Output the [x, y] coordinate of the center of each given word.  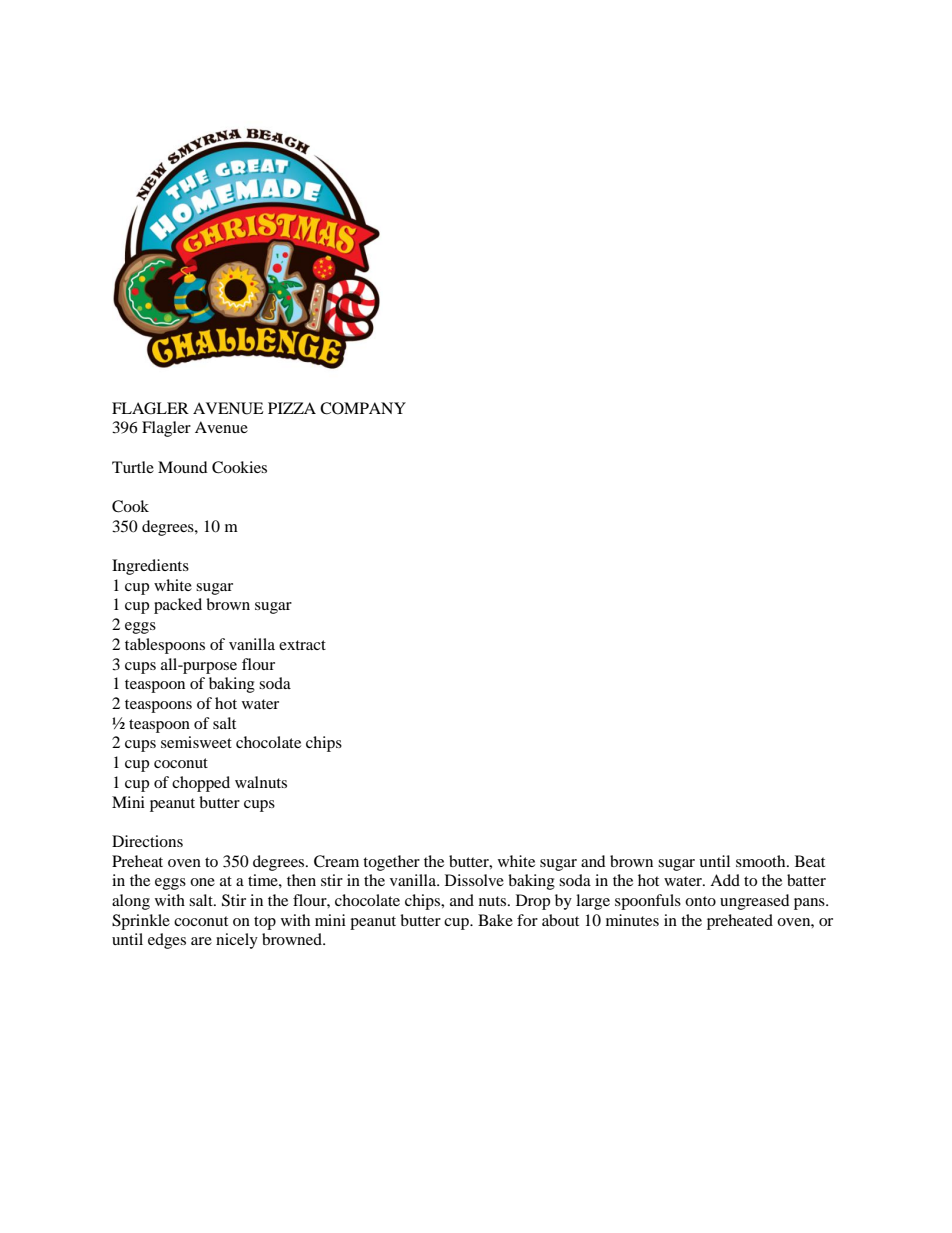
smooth [762, 861]
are [201, 941]
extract [302, 645]
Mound [183, 467]
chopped [201, 784]
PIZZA [292, 408]
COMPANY [363, 408]
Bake [495, 920]
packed [178, 606]
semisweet [196, 742]
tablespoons [165, 646]
